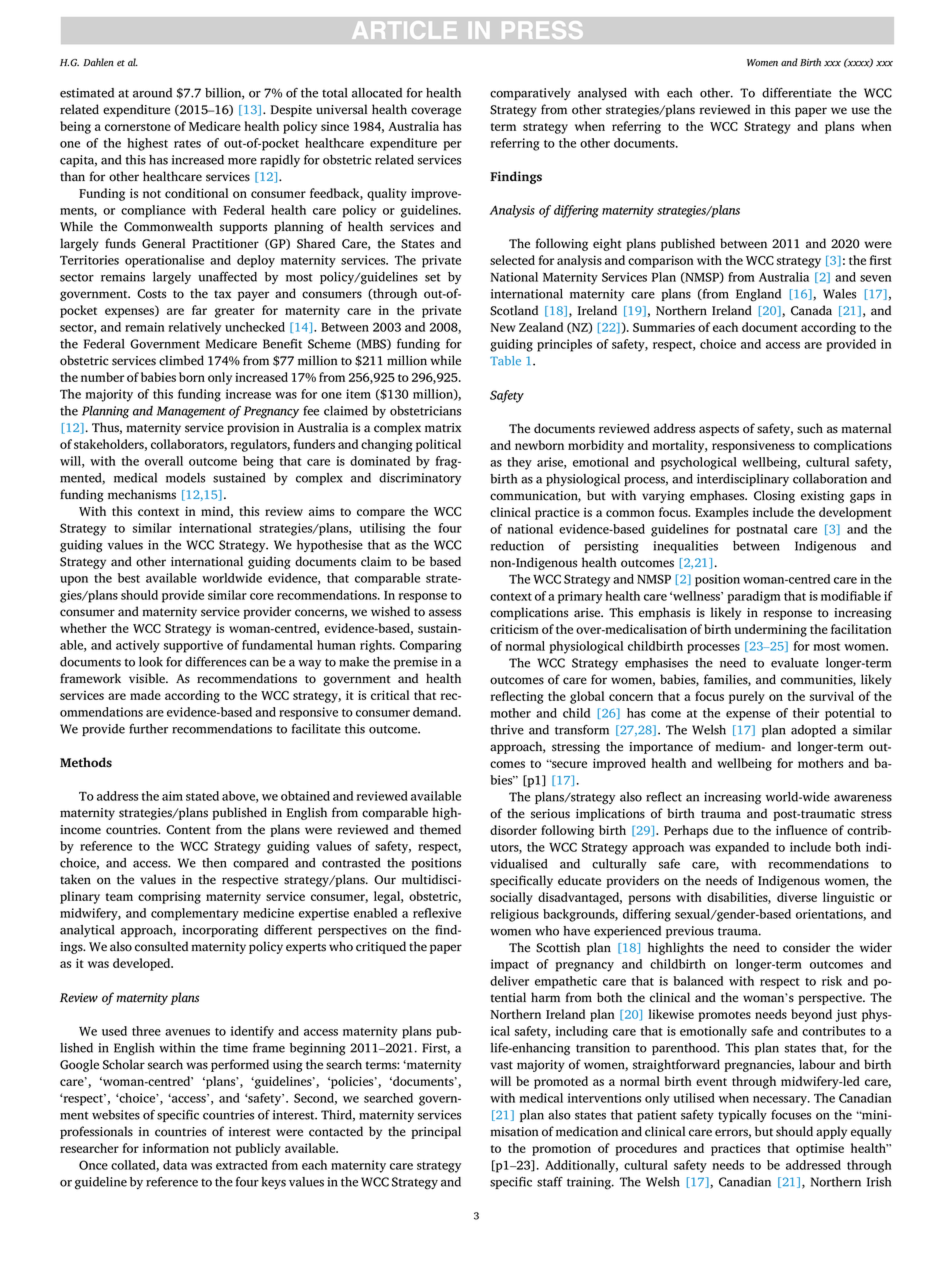 This screenshot has height=1270, width=952. What do you see at coordinates (436, 1132) in the screenshot?
I see `principal` at bounding box center [436, 1132].
